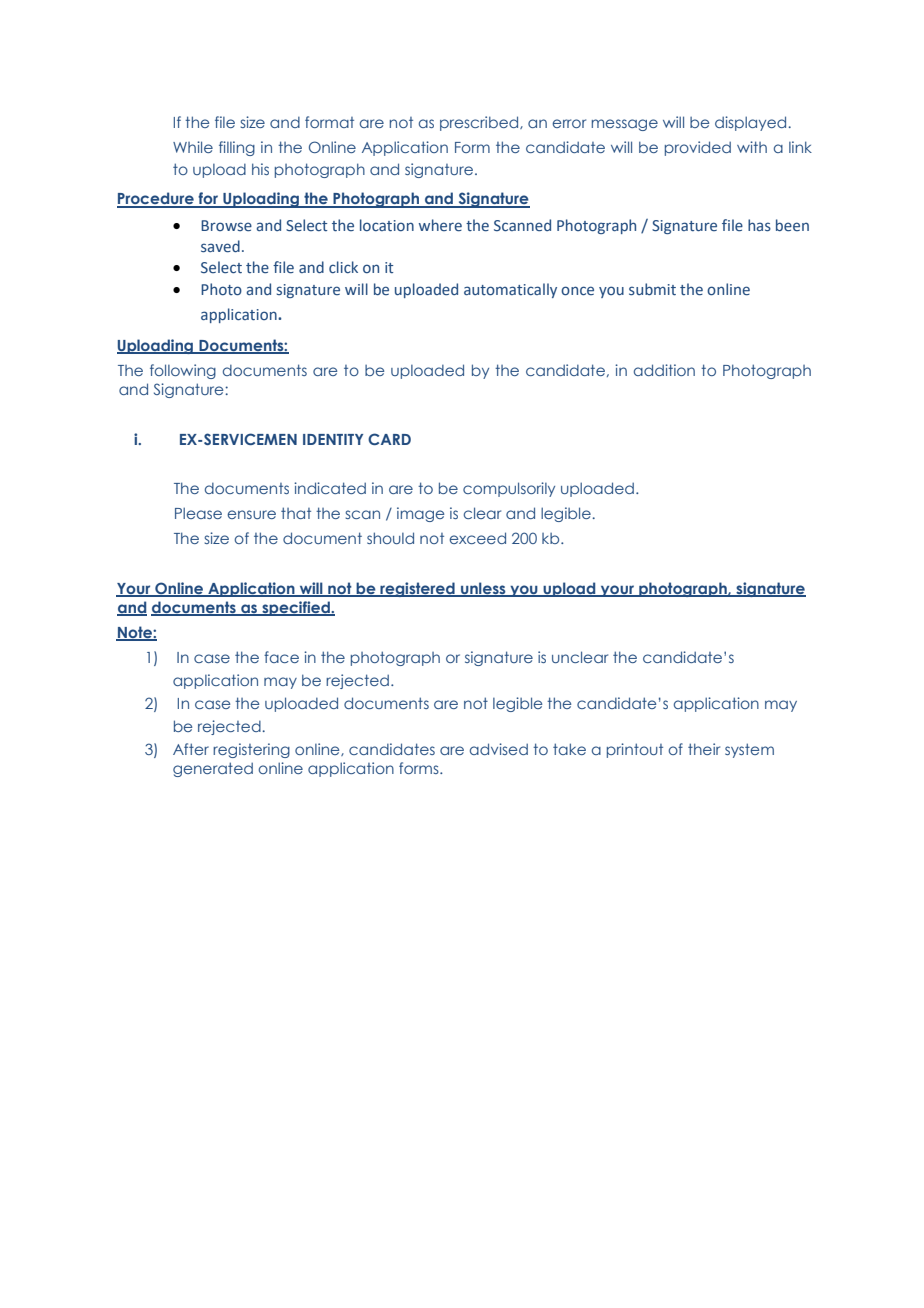  Describe the element at coordinates (499, 749) in the screenshot. I see `advised` at that location.
